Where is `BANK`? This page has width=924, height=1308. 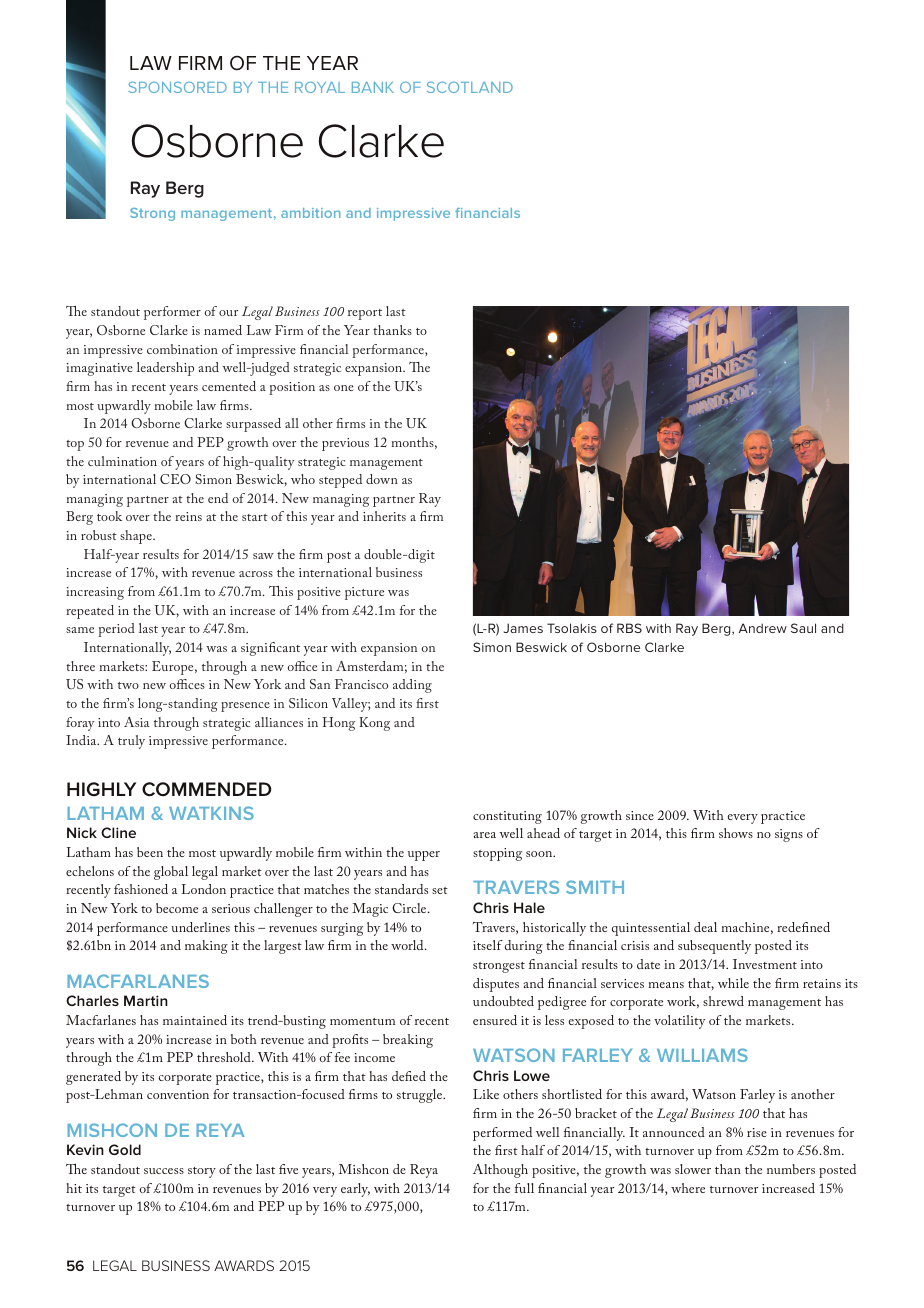
BANK is located at coordinates (373, 87).
